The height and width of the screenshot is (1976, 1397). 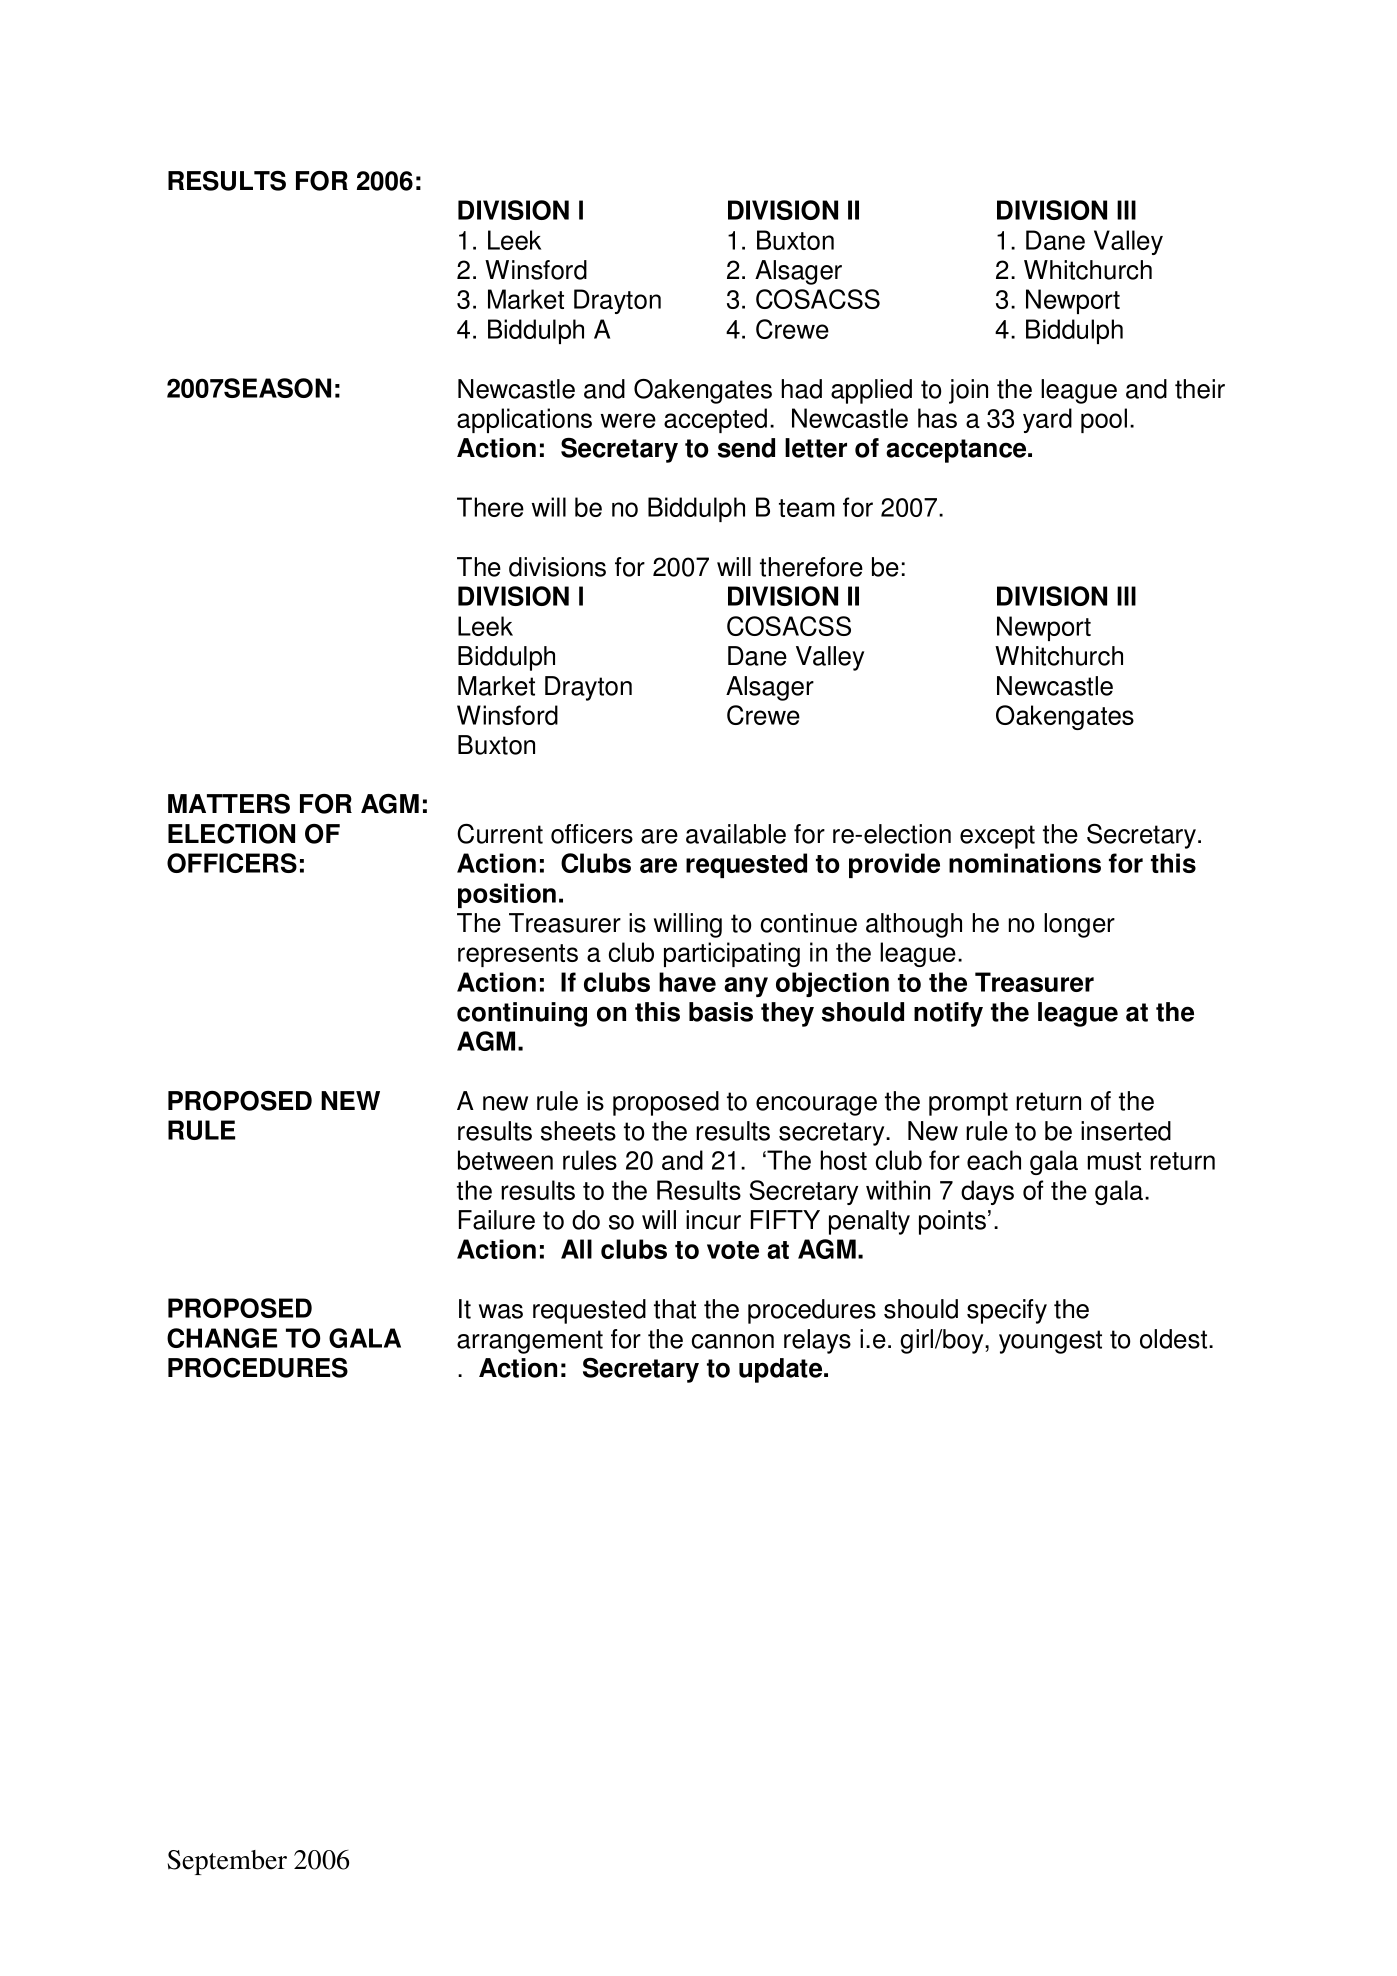 What do you see at coordinates (1126, 1131) in the screenshot?
I see `inserted` at bounding box center [1126, 1131].
